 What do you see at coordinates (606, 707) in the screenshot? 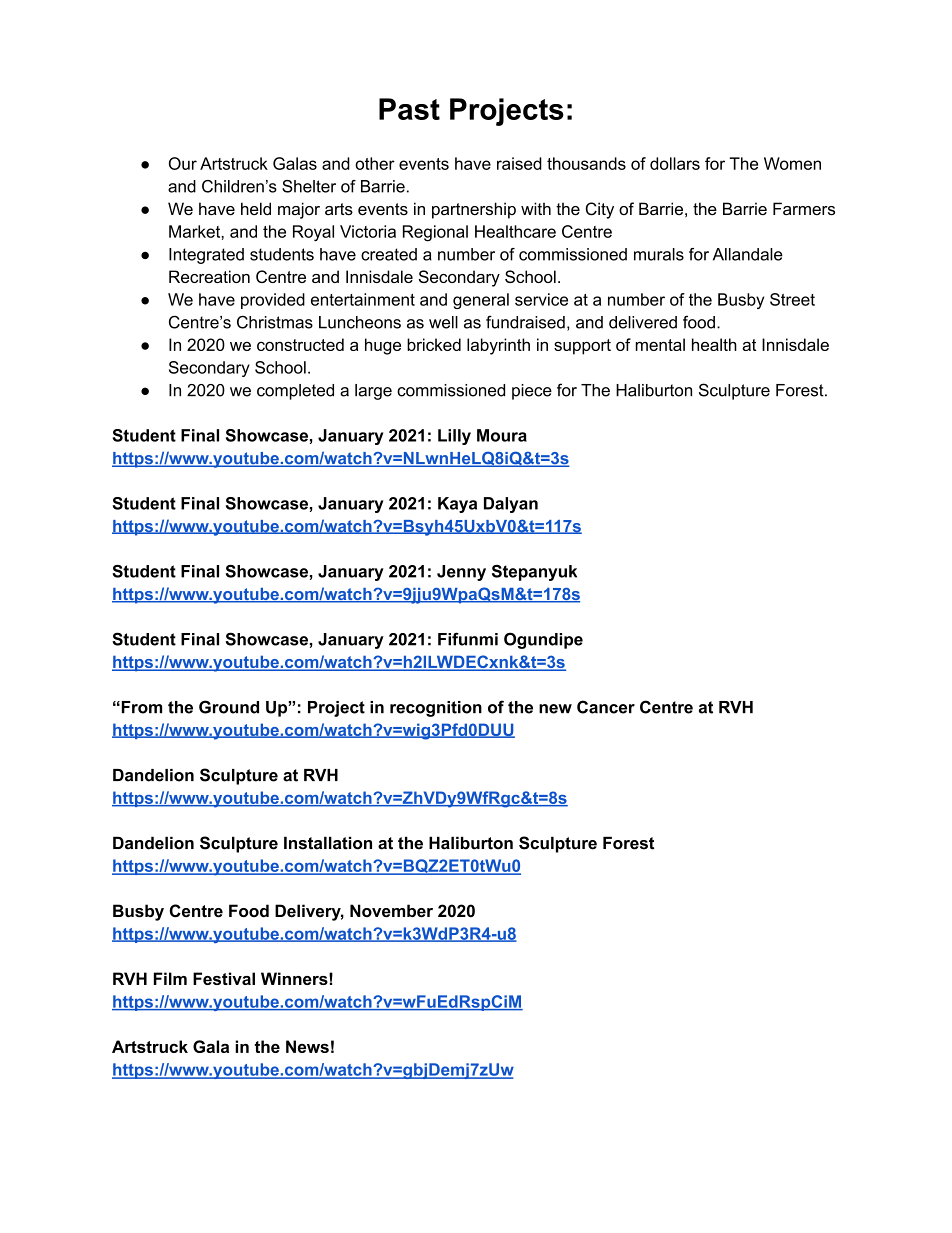
I see `Cancer` at bounding box center [606, 707].
